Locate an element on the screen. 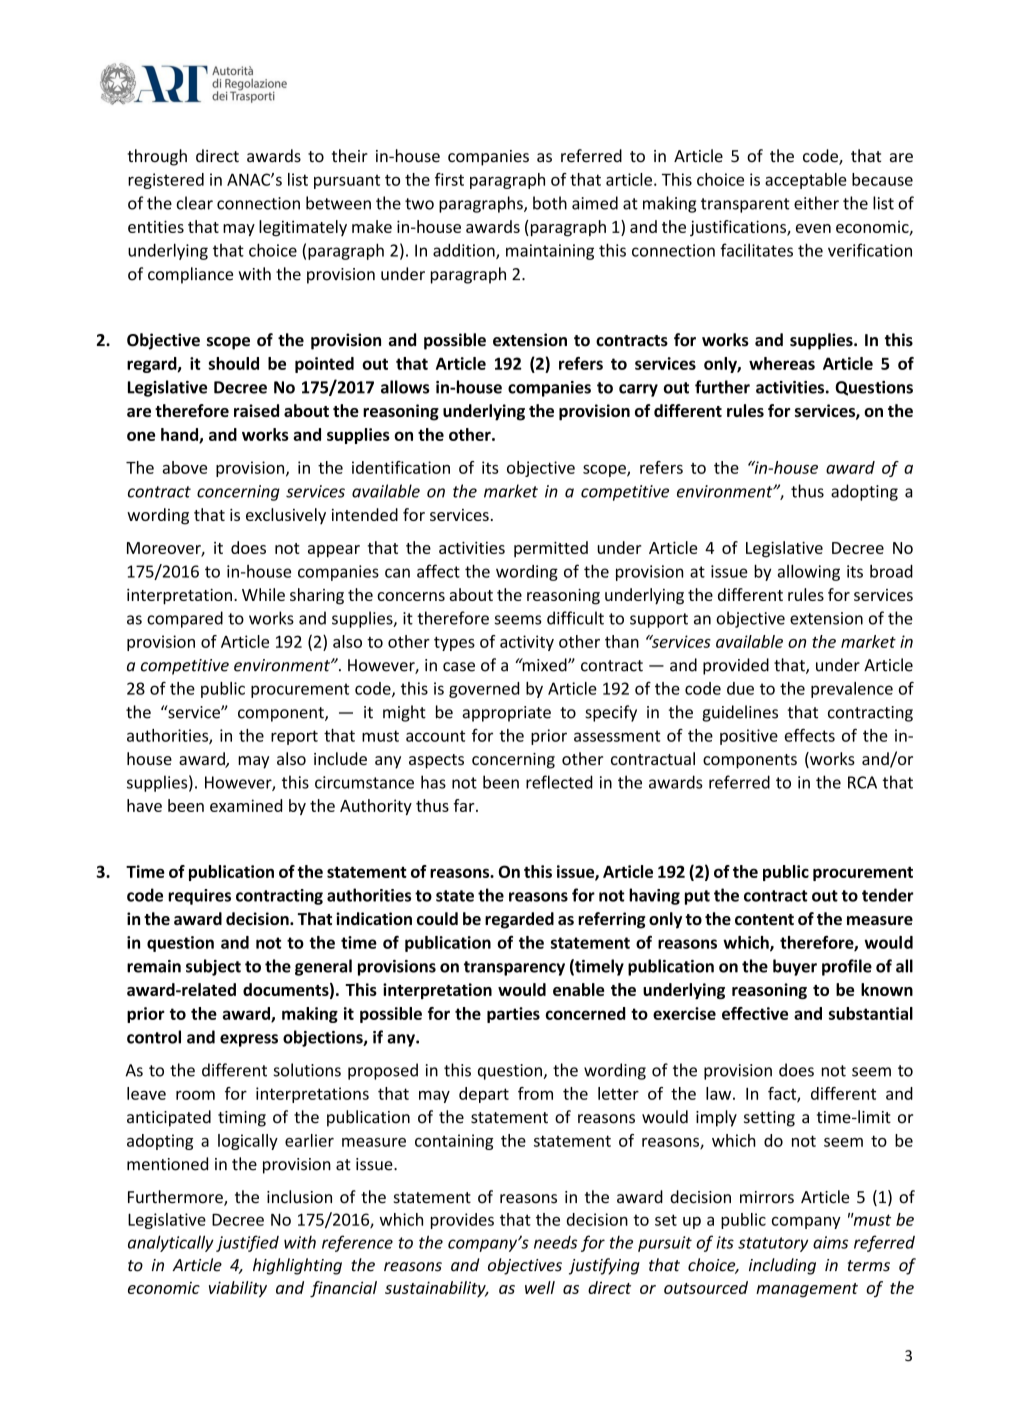 The width and height of the screenshot is (1009, 1428). clear is located at coordinates (195, 203).
